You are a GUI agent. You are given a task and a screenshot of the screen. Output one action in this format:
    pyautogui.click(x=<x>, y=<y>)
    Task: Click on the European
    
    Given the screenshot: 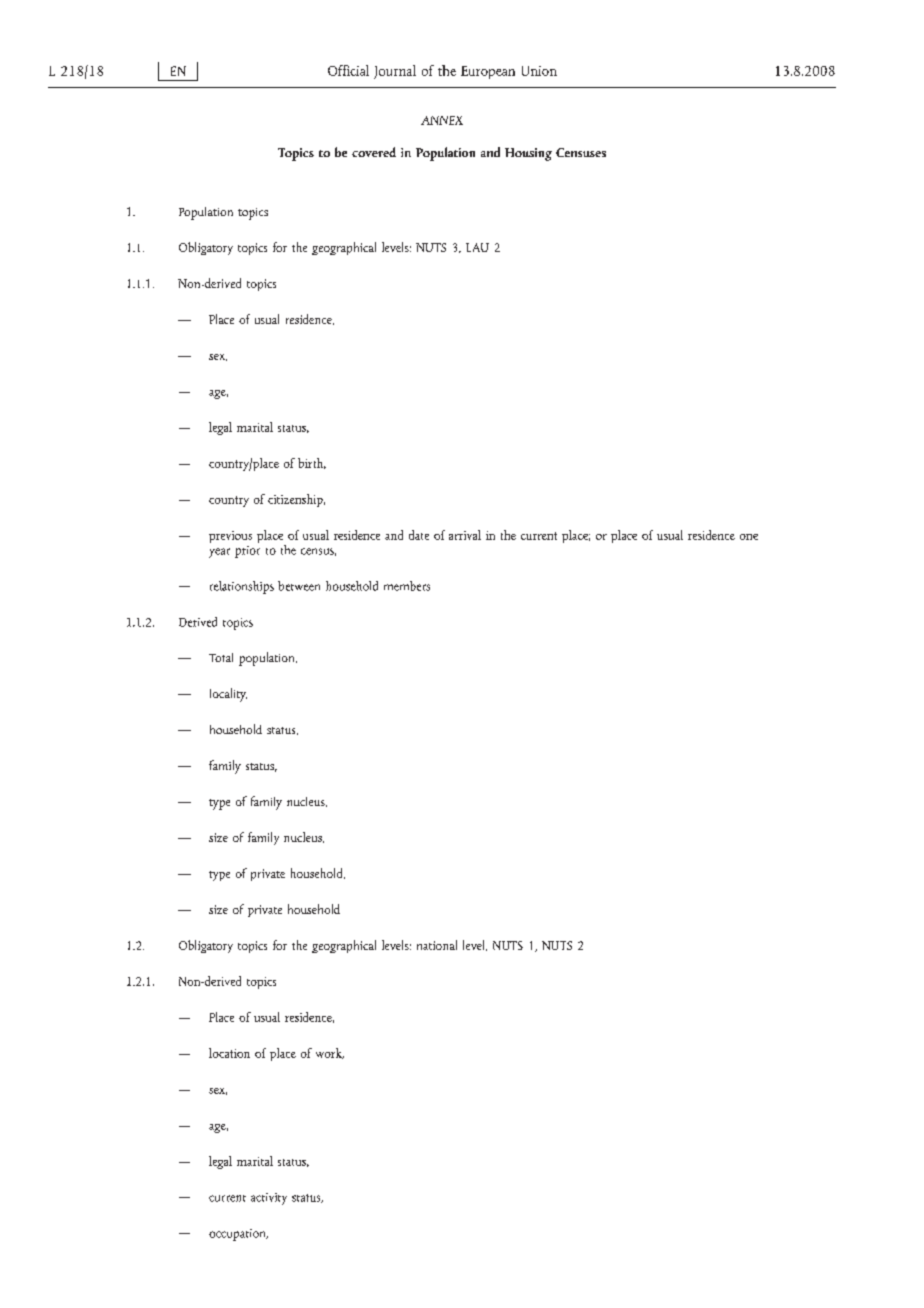 What is the action you would take?
    pyautogui.click(x=488, y=72)
